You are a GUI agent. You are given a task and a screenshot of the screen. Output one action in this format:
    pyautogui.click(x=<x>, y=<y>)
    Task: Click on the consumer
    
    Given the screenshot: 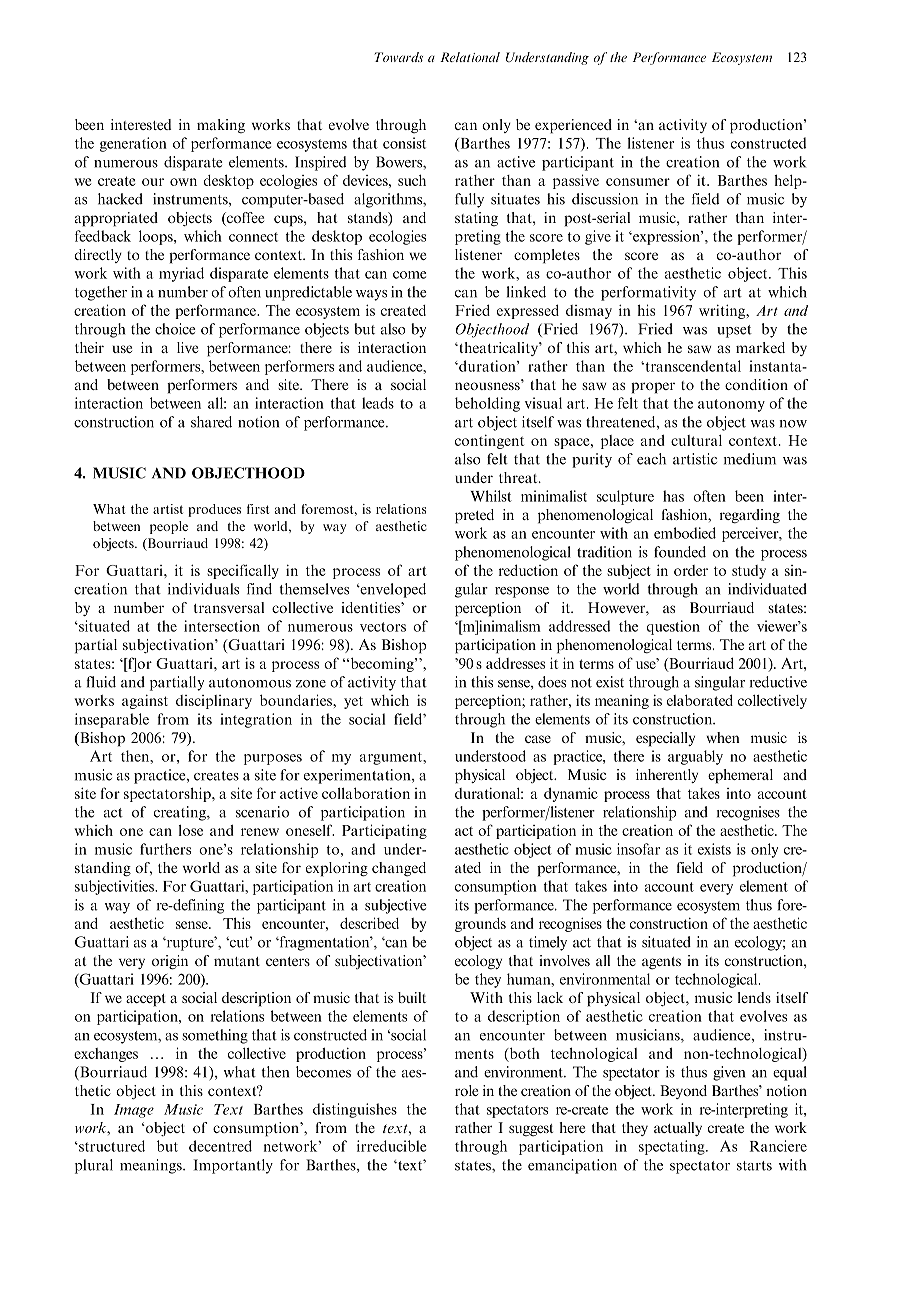 What is the action you would take?
    pyautogui.click(x=638, y=182)
